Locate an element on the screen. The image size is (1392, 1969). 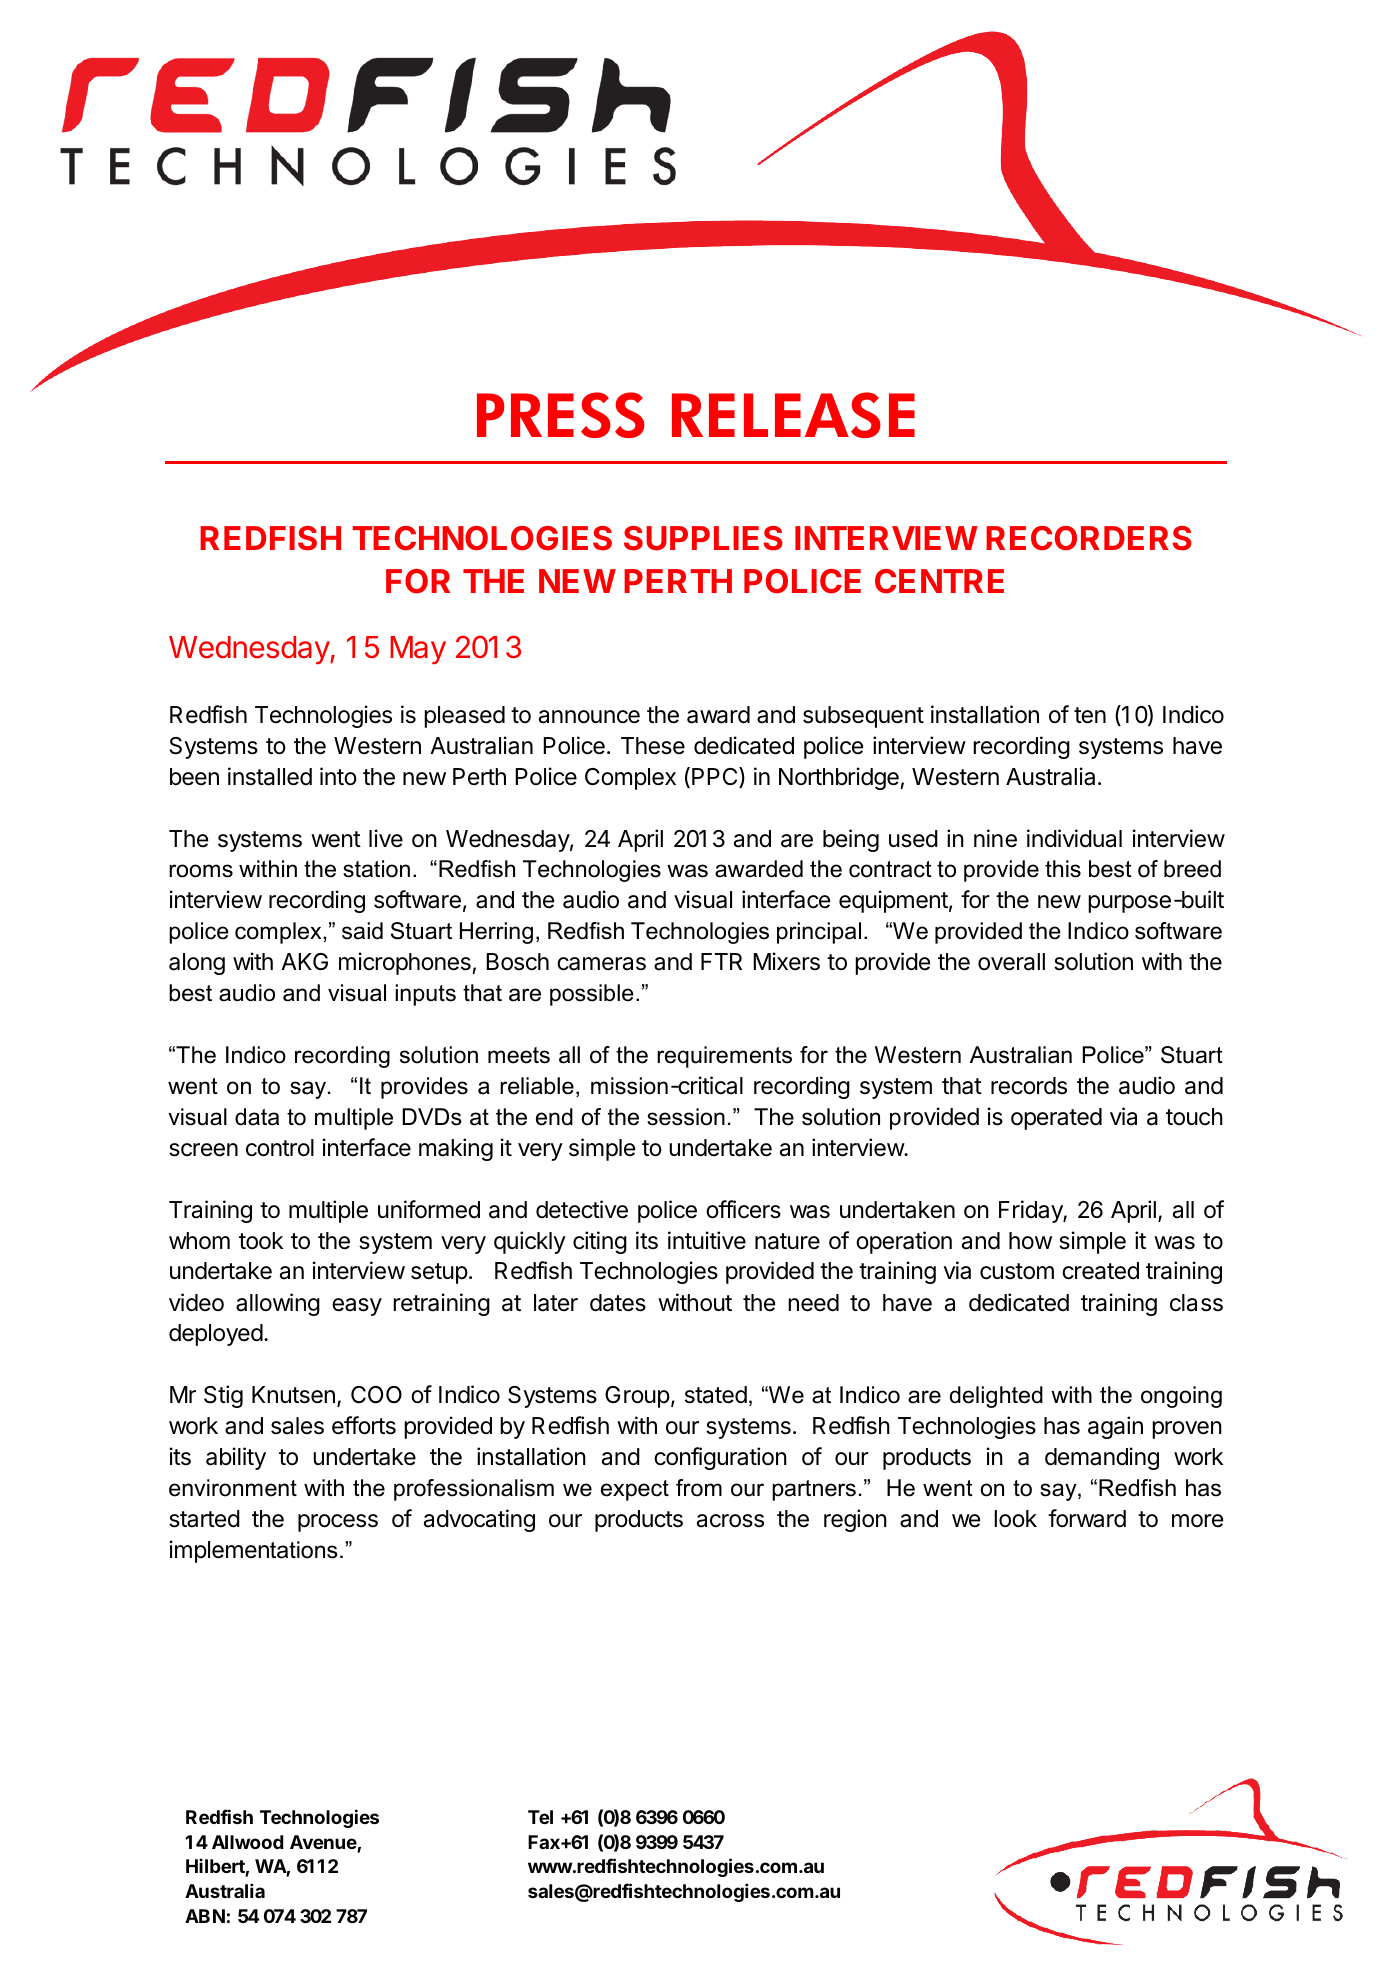
PRESS is located at coordinates (561, 415).
